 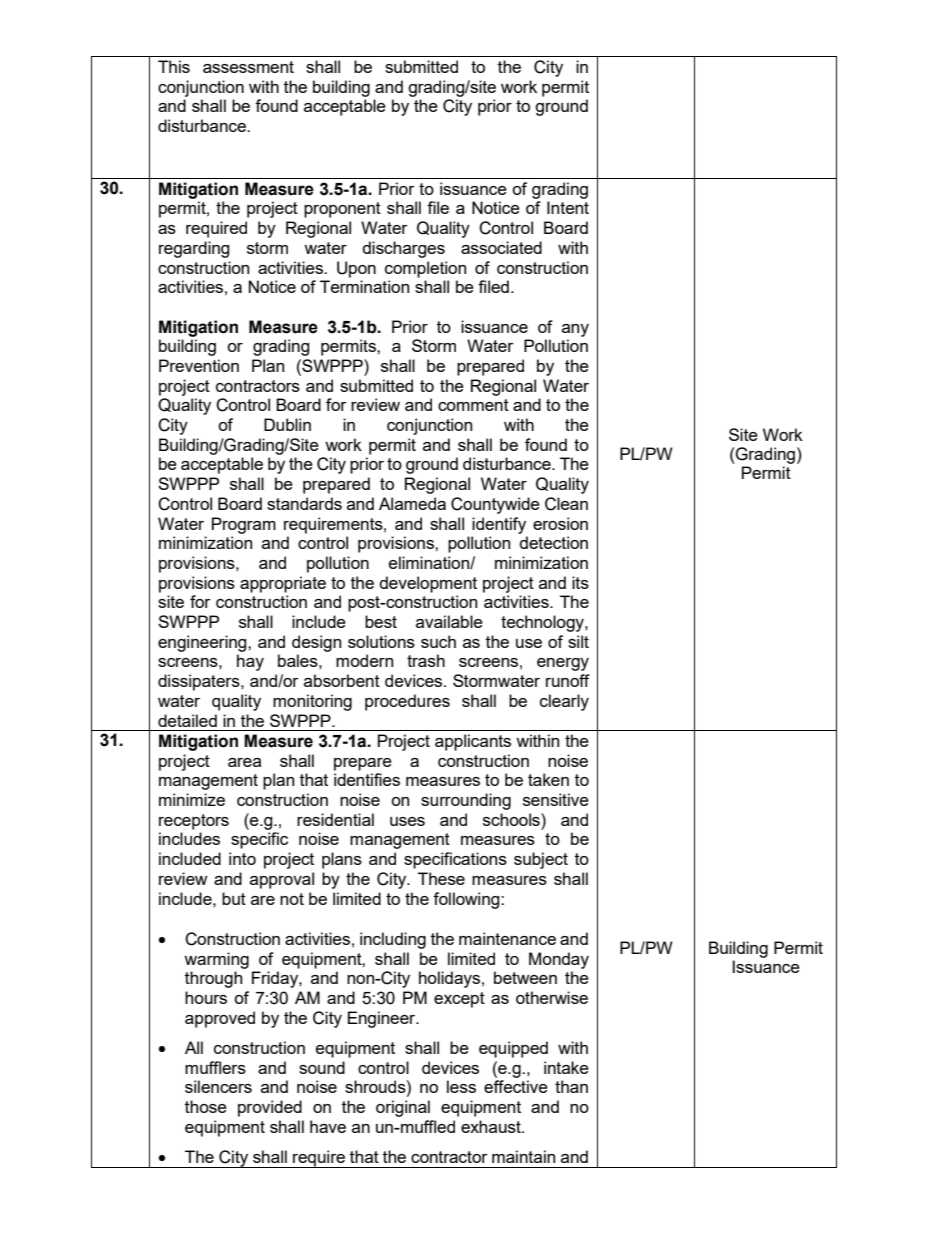 What do you see at coordinates (575, 330) in the screenshot?
I see `any` at bounding box center [575, 330].
